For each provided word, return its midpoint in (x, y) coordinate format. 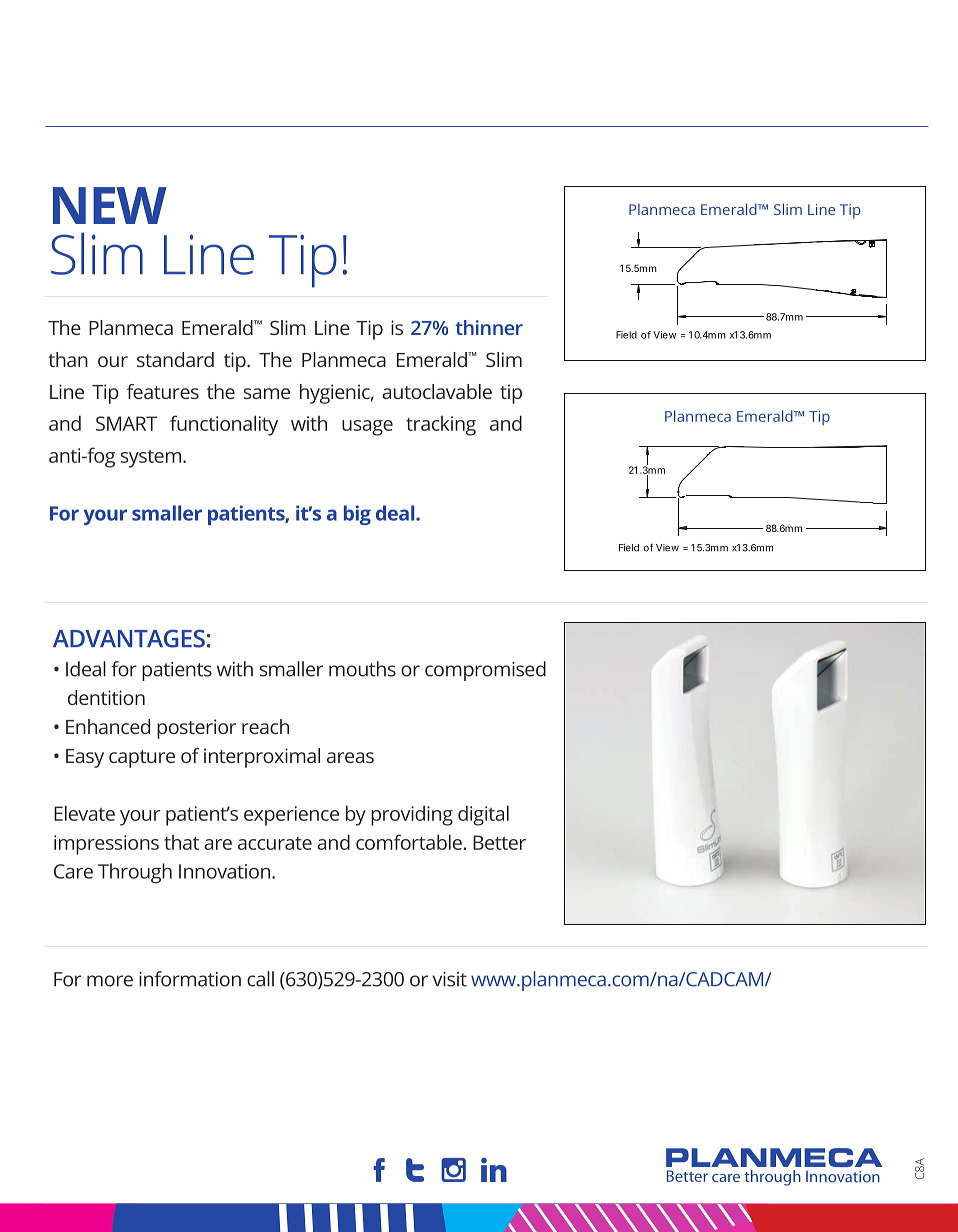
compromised (485, 671)
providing (412, 815)
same (267, 393)
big (357, 515)
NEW (110, 205)
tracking (441, 426)
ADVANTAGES (129, 638)
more (110, 981)
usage (367, 428)
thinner (489, 327)
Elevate (84, 813)
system (151, 459)
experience (291, 816)
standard (175, 359)
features (163, 391)
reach (265, 726)
